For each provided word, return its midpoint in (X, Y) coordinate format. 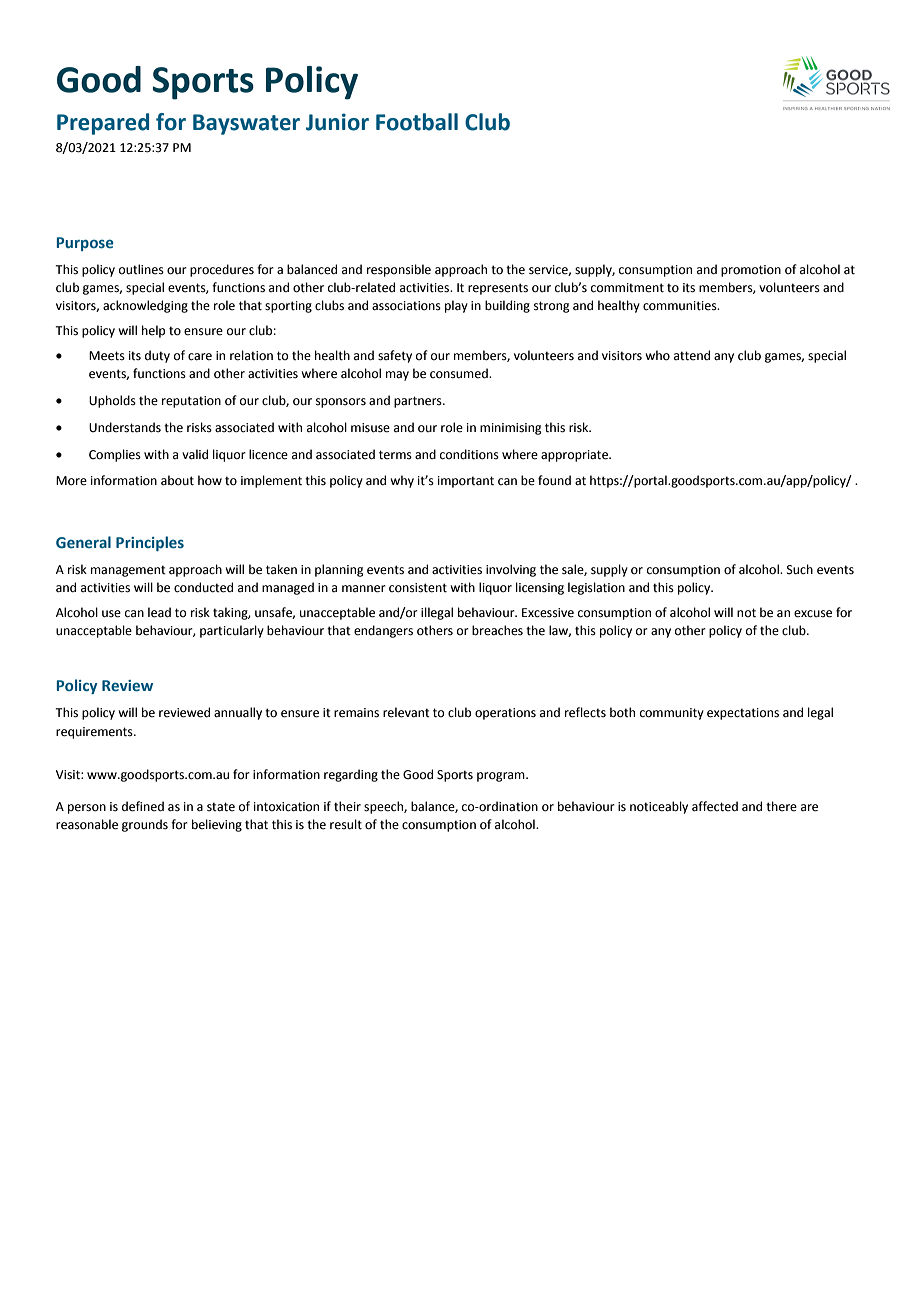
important (466, 482)
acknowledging (145, 306)
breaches (497, 630)
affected (715, 806)
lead (159, 612)
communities (681, 306)
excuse (813, 614)
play (456, 306)
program (502, 777)
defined (143, 806)
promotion (751, 271)
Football (417, 122)
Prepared (103, 124)
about (177, 480)
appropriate (575, 456)
